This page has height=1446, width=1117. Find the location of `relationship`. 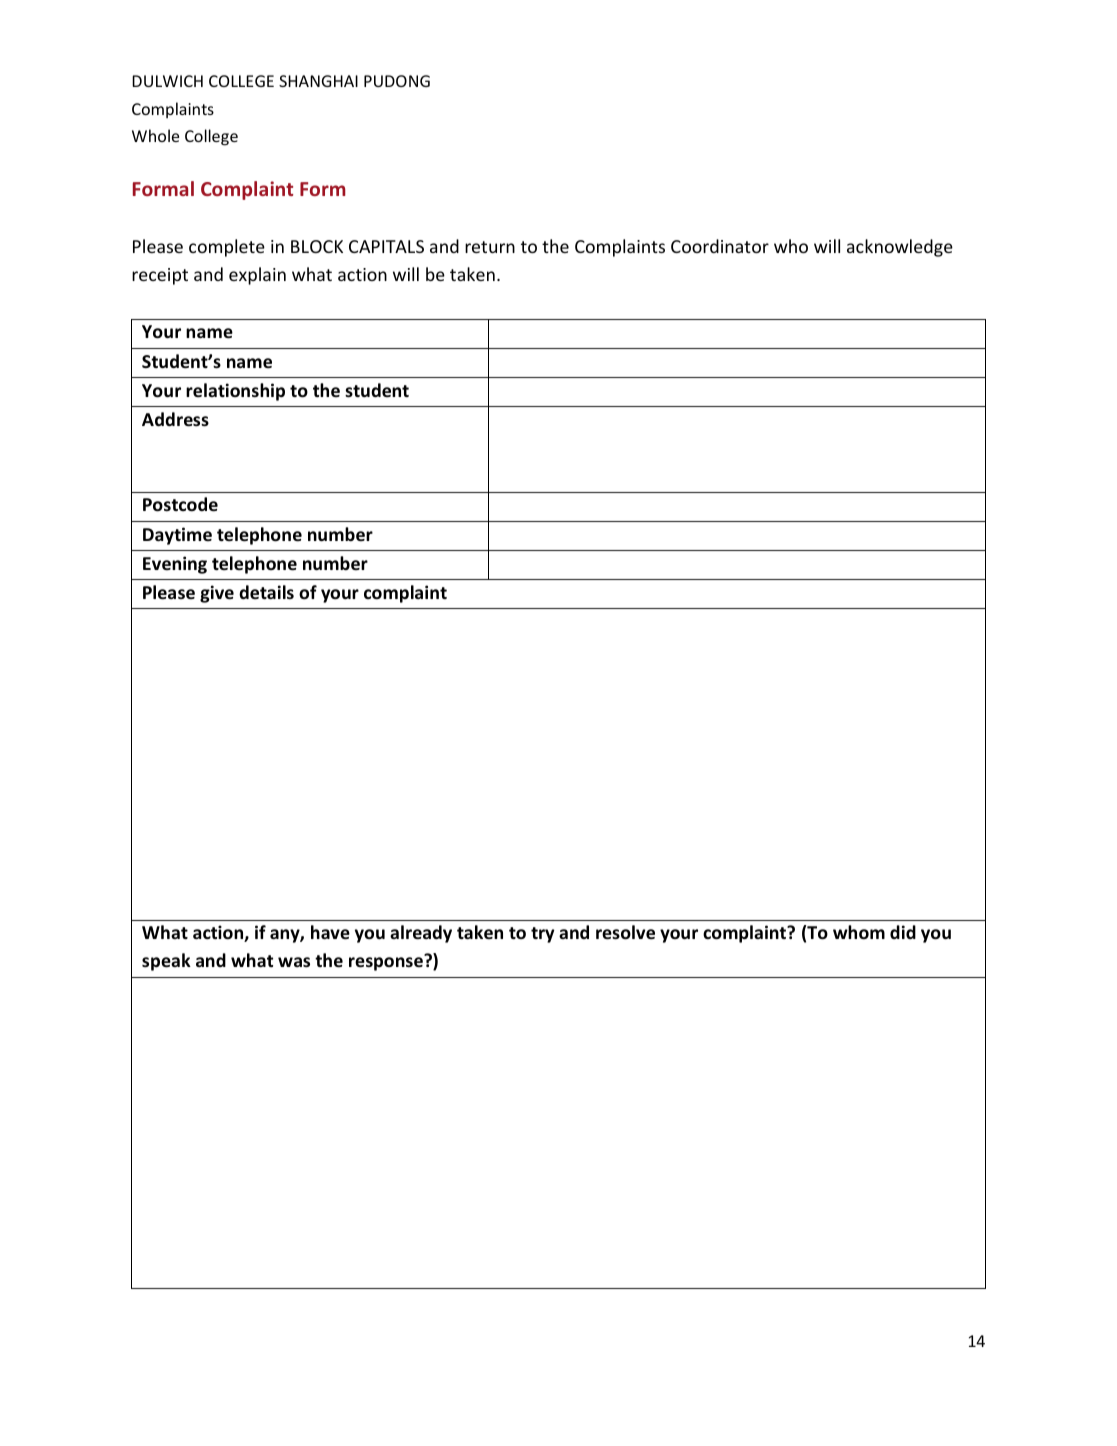

relationship is located at coordinates (235, 392).
